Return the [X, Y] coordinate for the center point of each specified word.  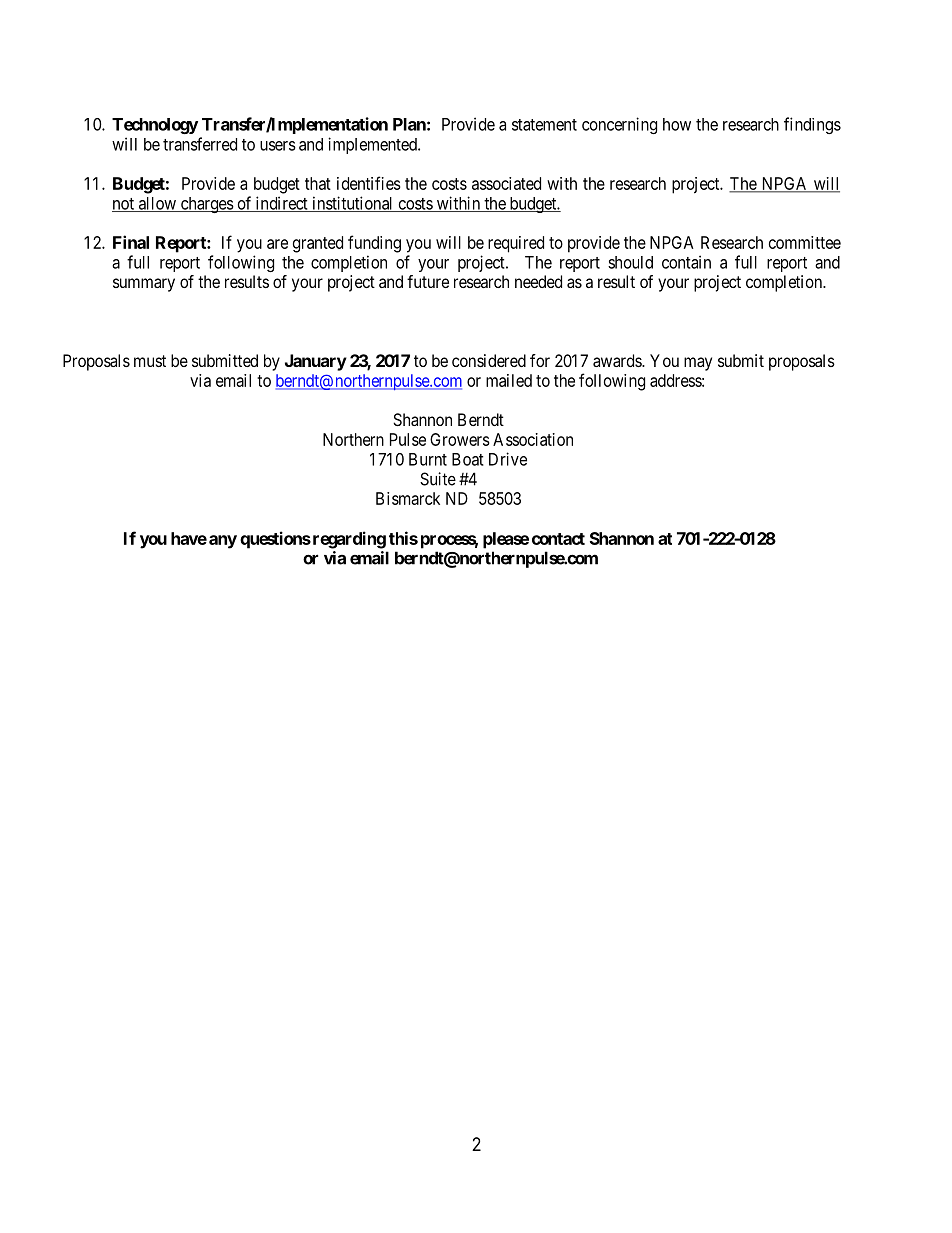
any [223, 542]
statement [544, 125]
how [677, 124]
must [150, 361]
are [277, 244]
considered [489, 360]
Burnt [428, 459]
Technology [155, 126]
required [516, 244]
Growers [460, 439]
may [698, 364]
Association [533, 439]
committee [805, 242]
